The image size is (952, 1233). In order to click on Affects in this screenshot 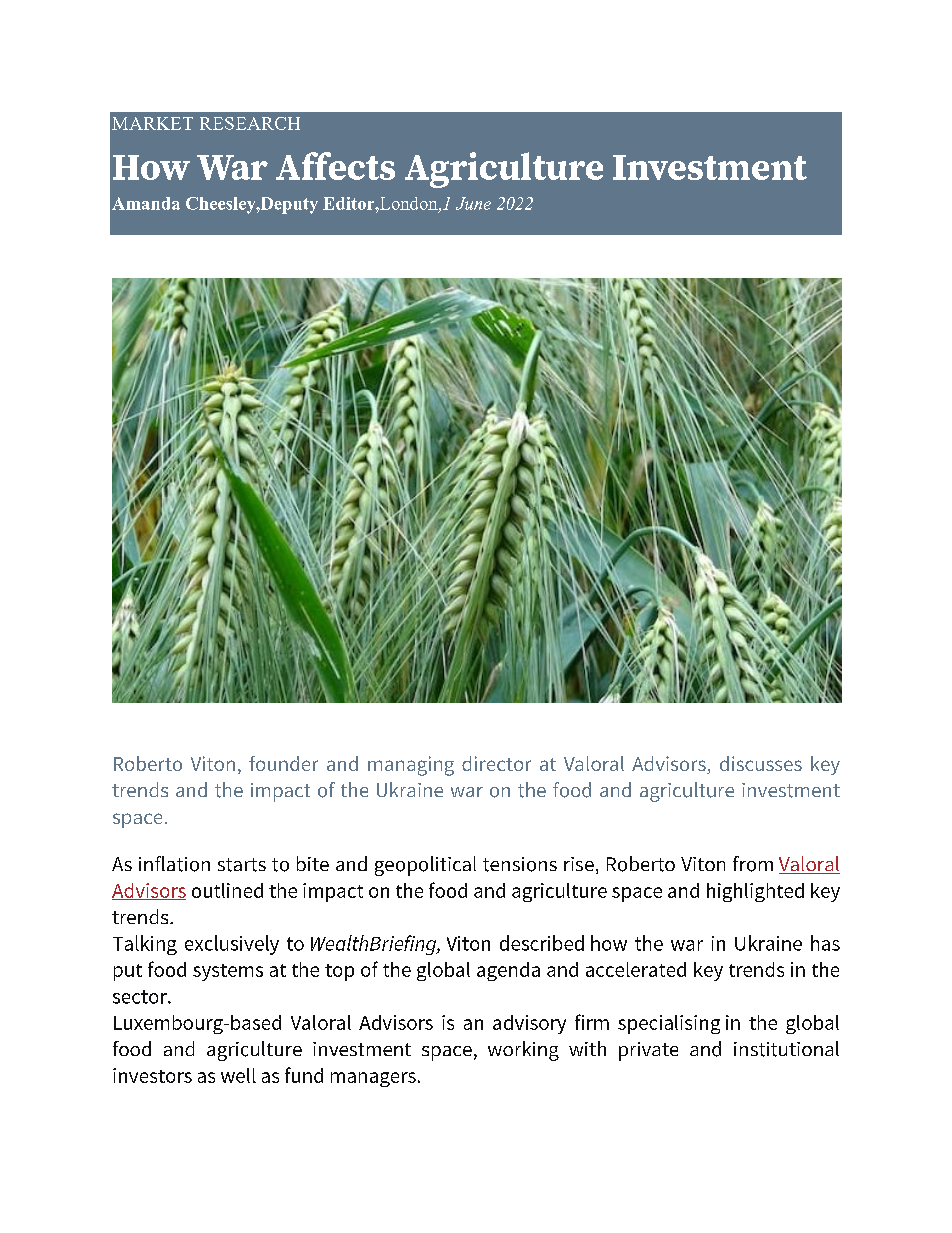, I will do `click(335, 166)`.
